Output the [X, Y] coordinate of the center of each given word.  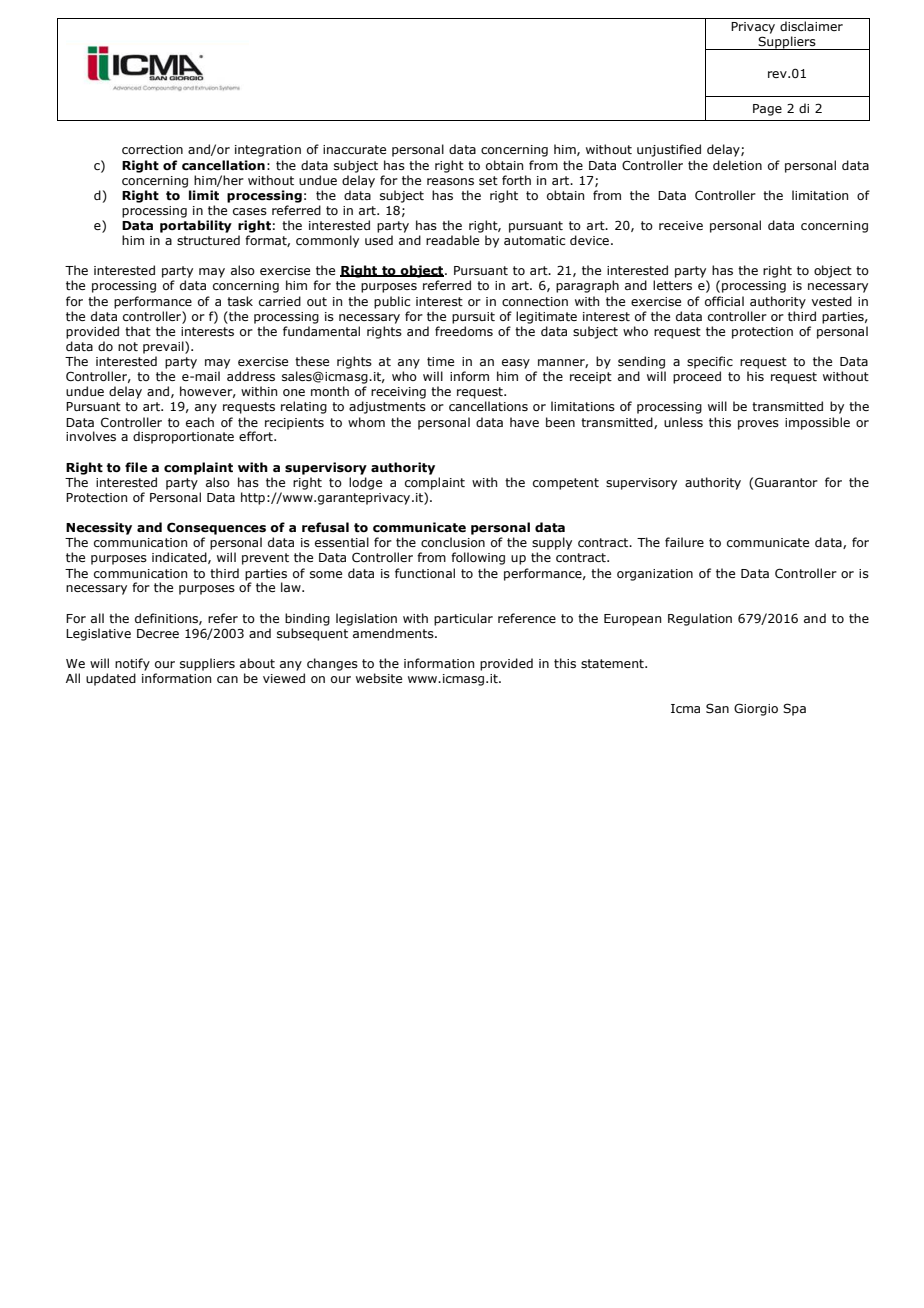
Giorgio [756, 709]
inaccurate [354, 149]
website [379, 678]
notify [132, 664]
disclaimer [811, 26]
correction [152, 149]
